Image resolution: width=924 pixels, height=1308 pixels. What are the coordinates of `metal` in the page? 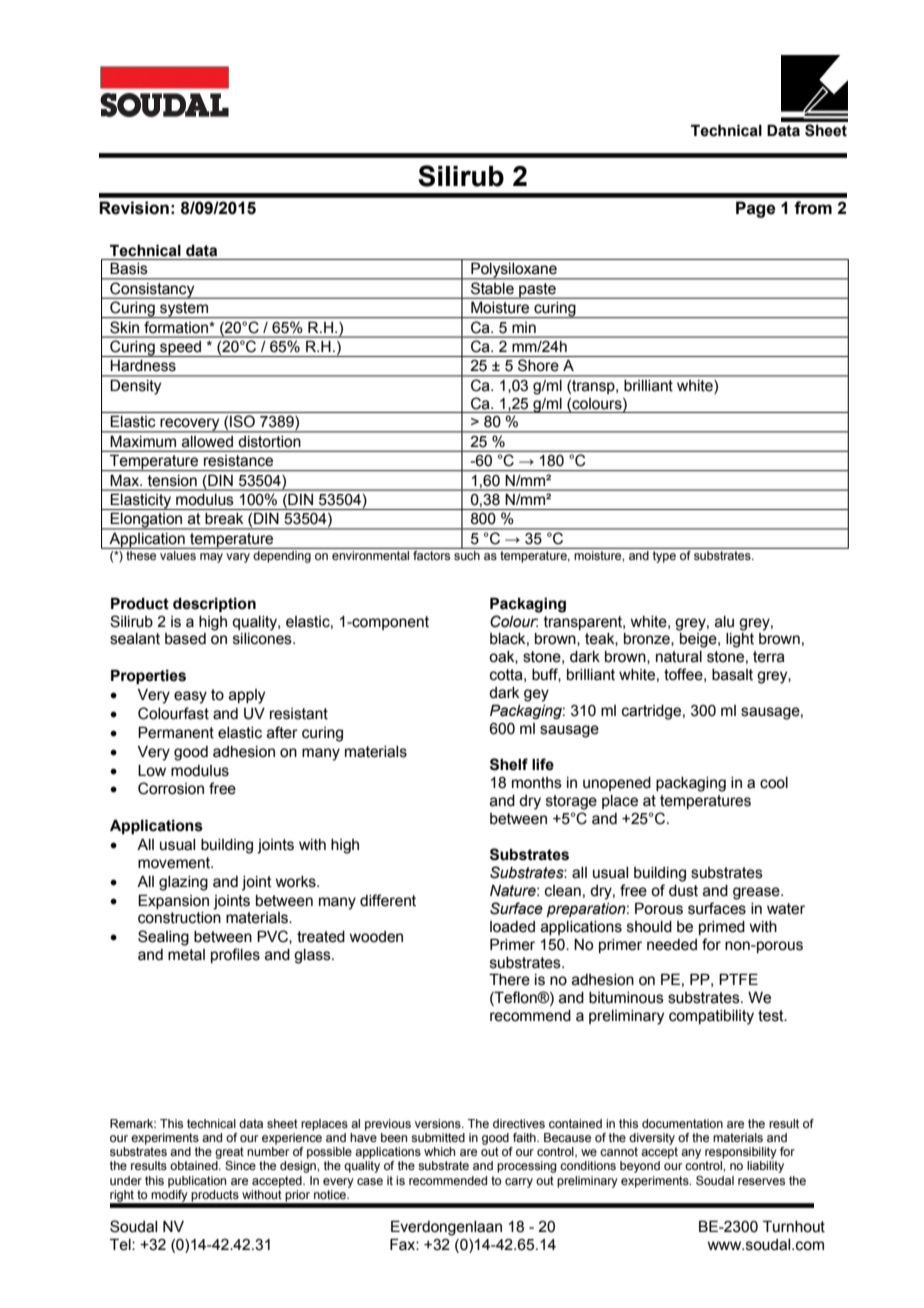 It's located at (186, 955).
